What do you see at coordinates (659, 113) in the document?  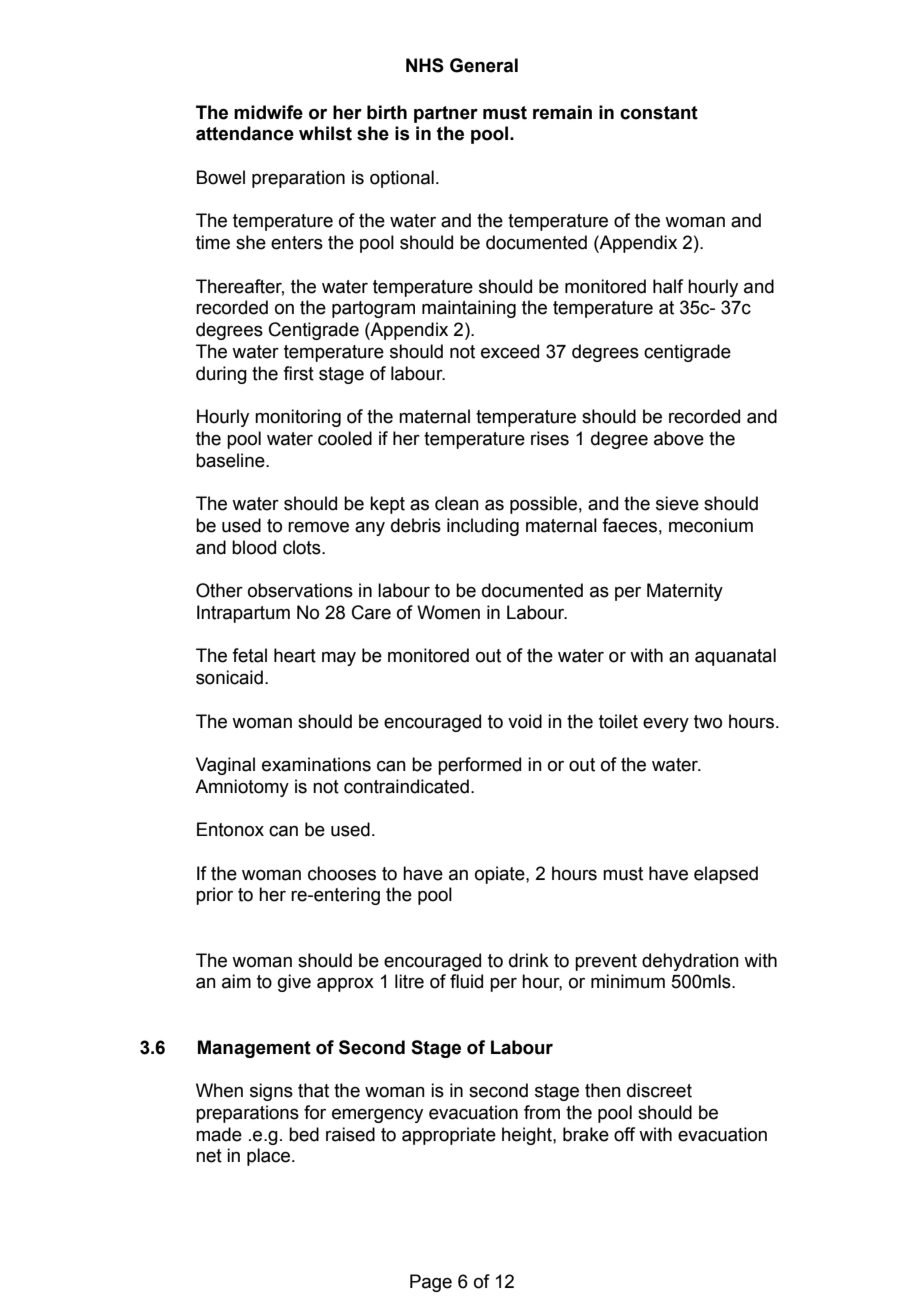 I see `constant` at bounding box center [659, 113].
